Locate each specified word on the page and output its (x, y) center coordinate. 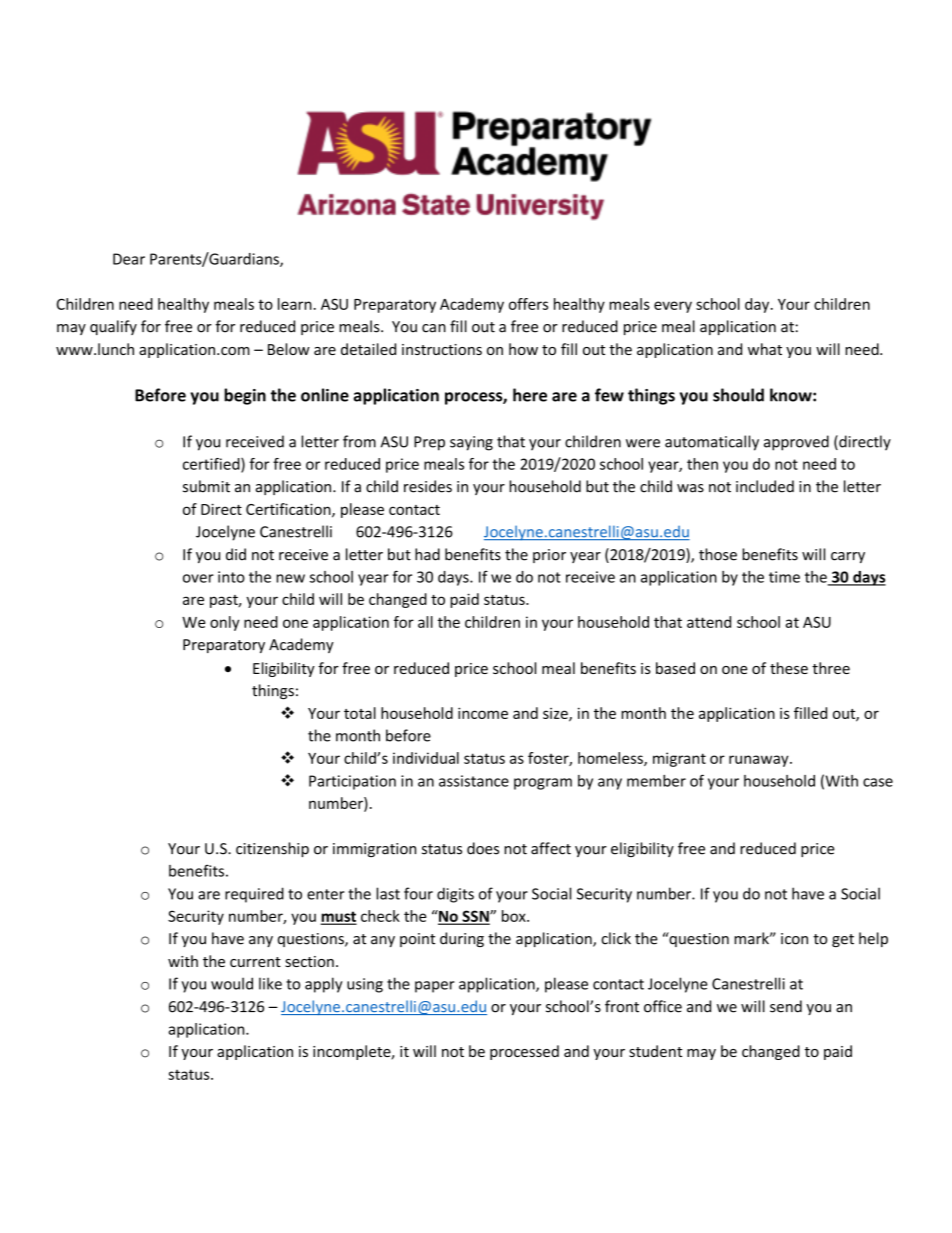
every (673, 307)
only (225, 623)
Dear (129, 259)
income (483, 713)
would (232, 983)
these (789, 668)
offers (528, 304)
